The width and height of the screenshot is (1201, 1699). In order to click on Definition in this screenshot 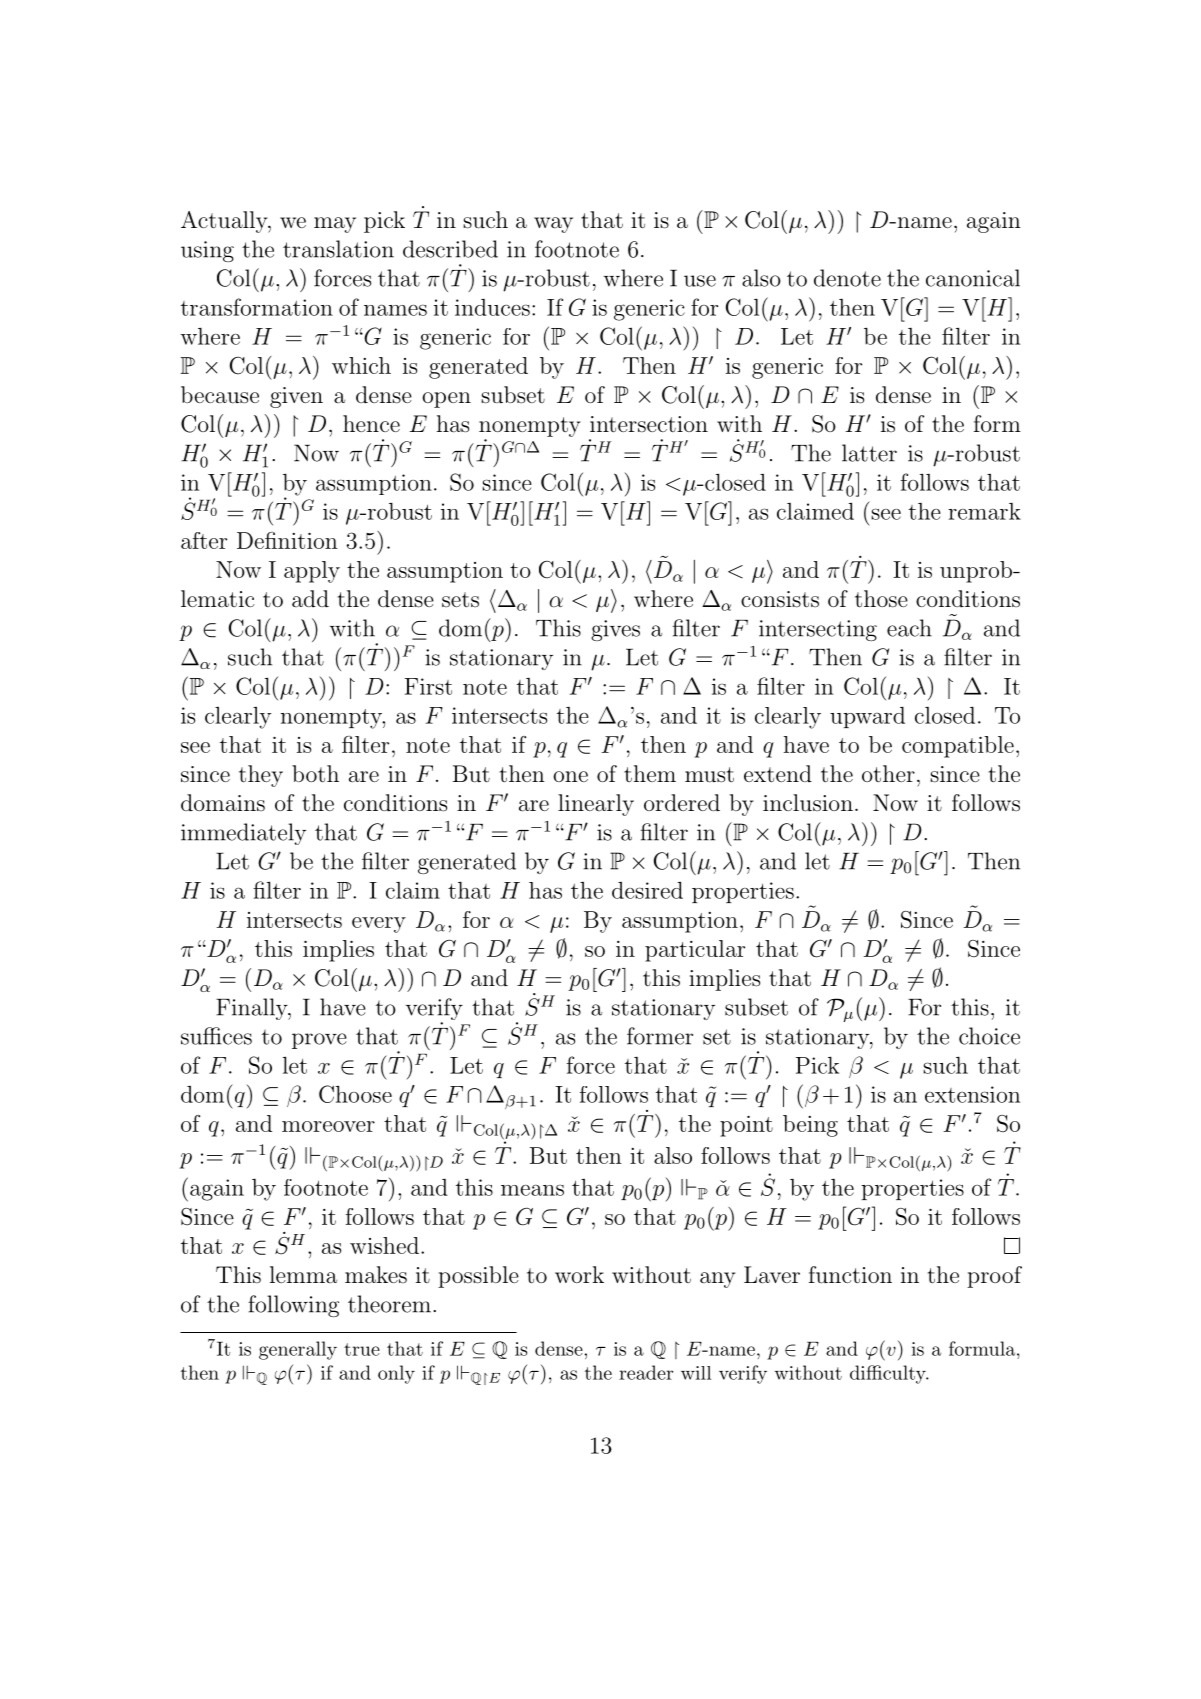, I will do `click(287, 540)`.
